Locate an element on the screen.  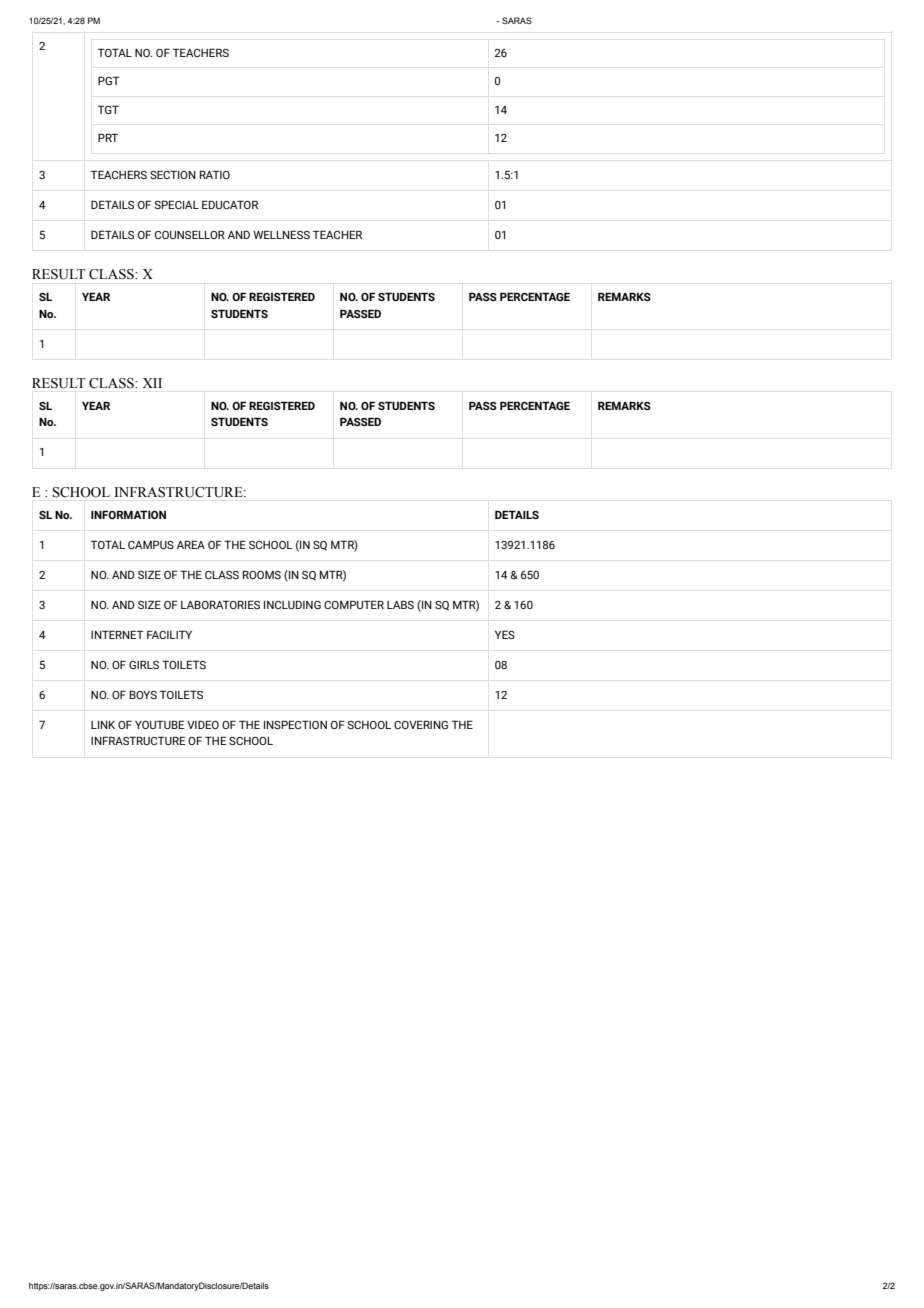
WELLNESS is located at coordinates (281, 234).
